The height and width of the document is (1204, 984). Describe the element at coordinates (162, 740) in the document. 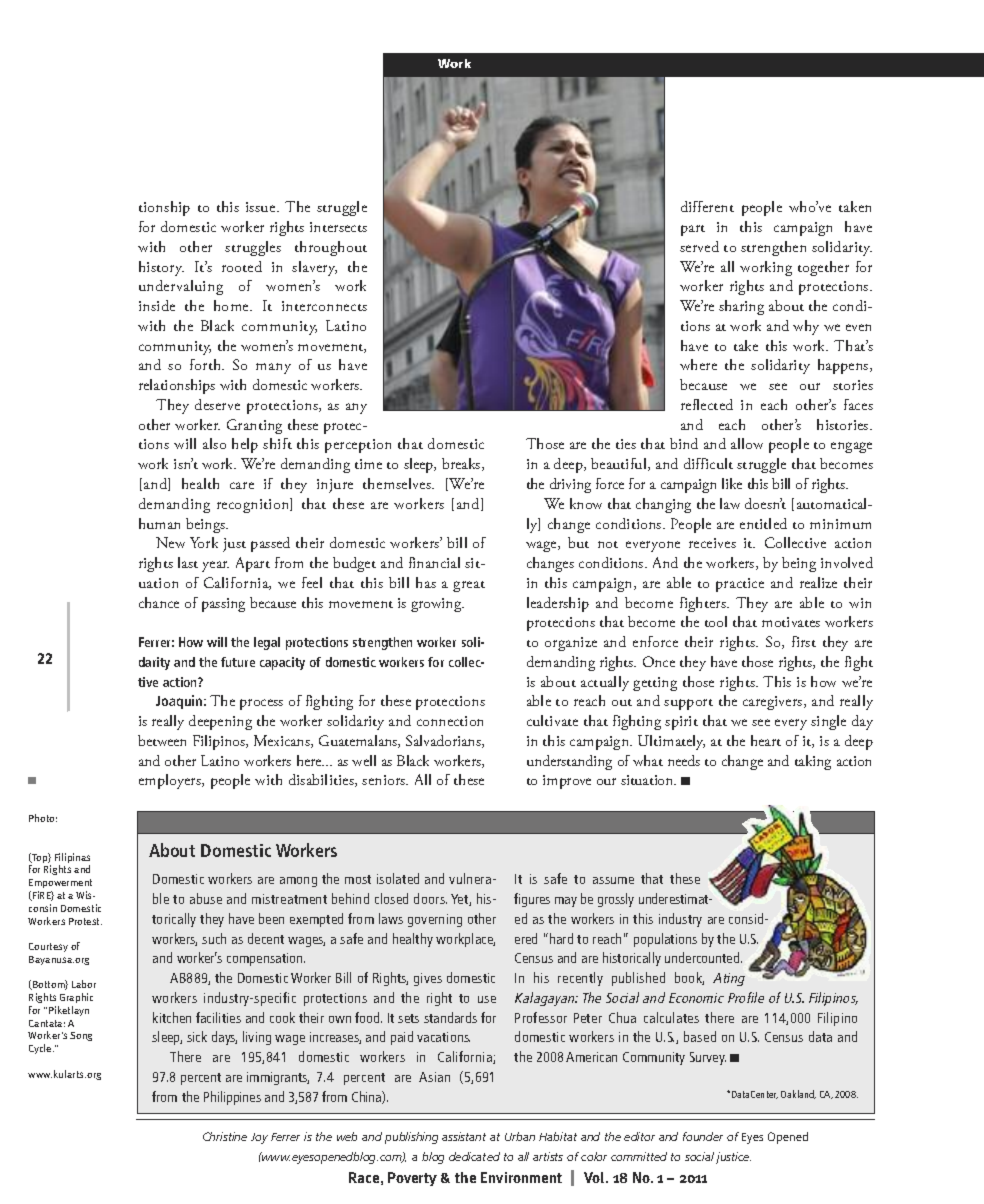

I see `between` at that location.
